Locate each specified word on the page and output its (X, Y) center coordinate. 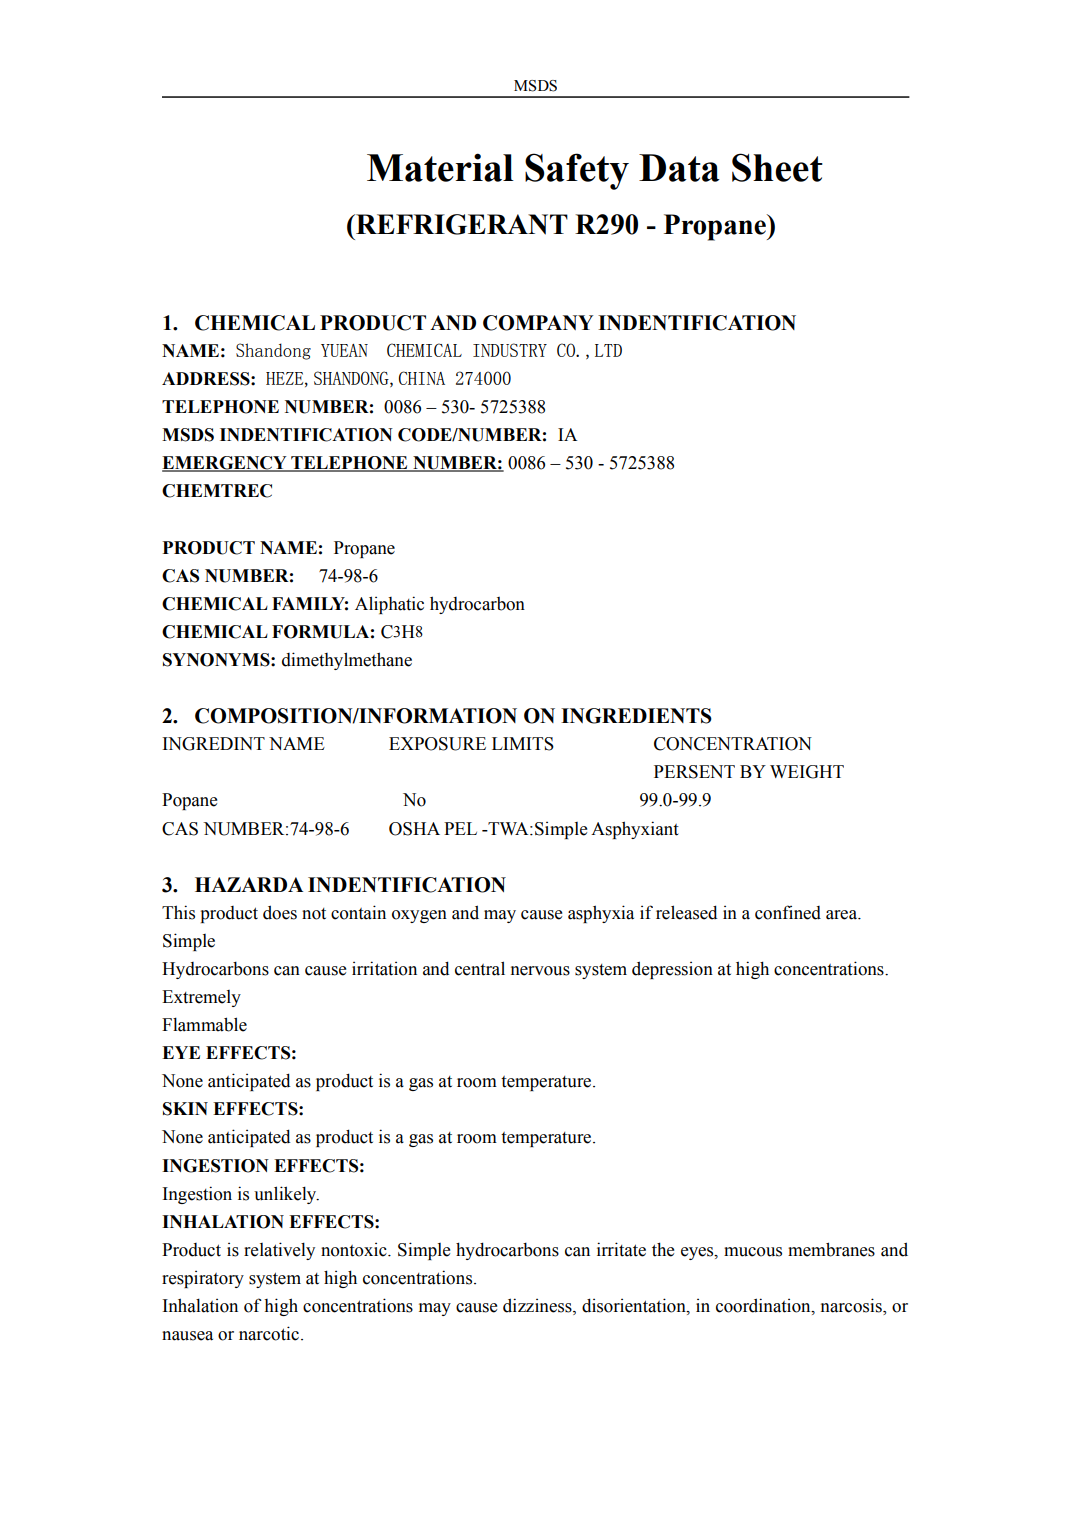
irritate (621, 1249)
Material (440, 167)
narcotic (269, 1333)
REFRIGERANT (461, 224)
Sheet (777, 167)
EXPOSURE (437, 744)
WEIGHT (807, 772)
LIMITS (523, 744)
